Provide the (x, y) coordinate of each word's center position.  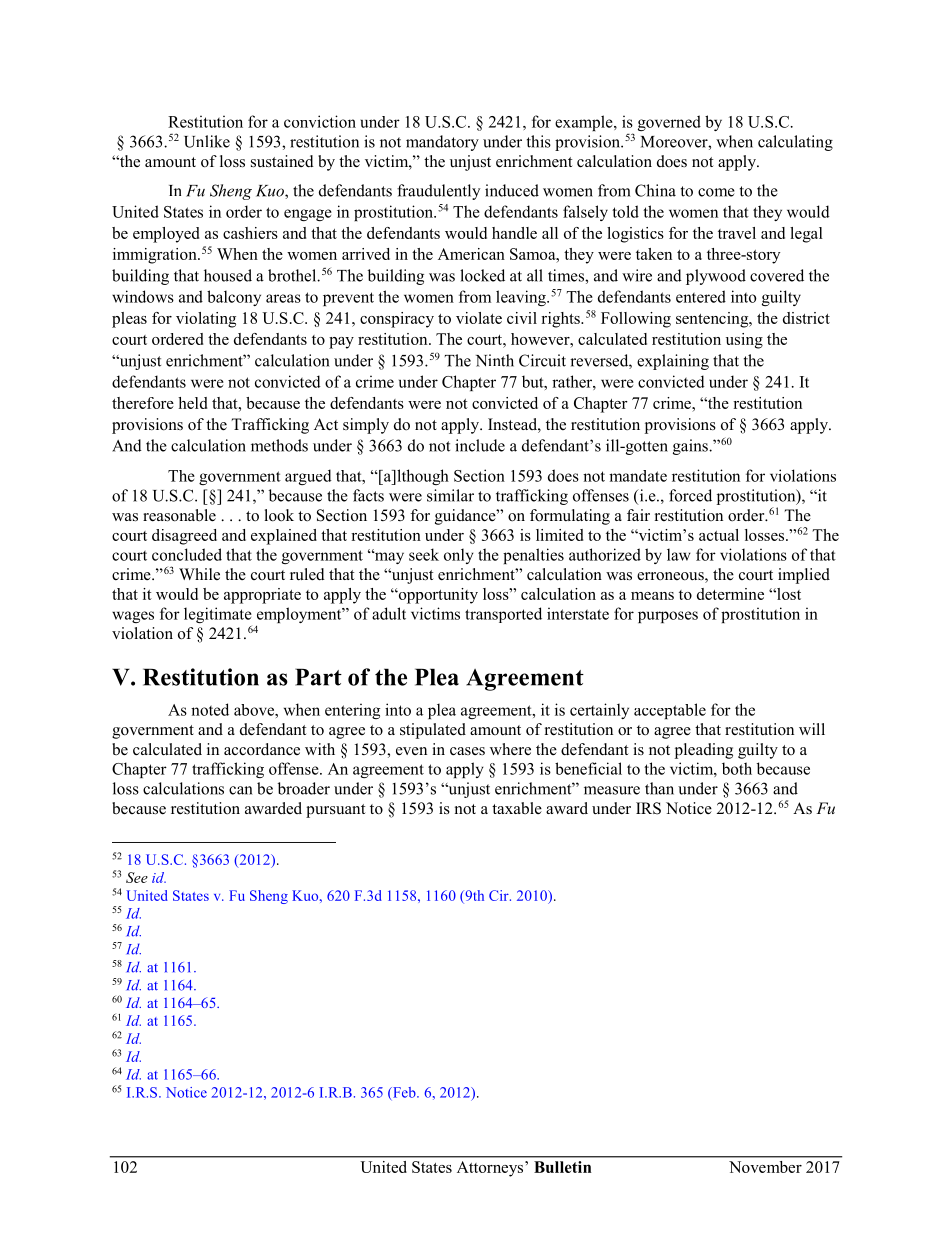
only (459, 556)
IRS (648, 808)
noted (210, 709)
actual (719, 535)
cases (467, 751)
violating (206, 320)
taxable (517, 808)
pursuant (335, 811)
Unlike (207, 141)
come (716, 192)
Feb (404, 1092)
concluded (187, 554)
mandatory (442, 143)
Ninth (495, 360)
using (744, 341)
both (737, 768)
